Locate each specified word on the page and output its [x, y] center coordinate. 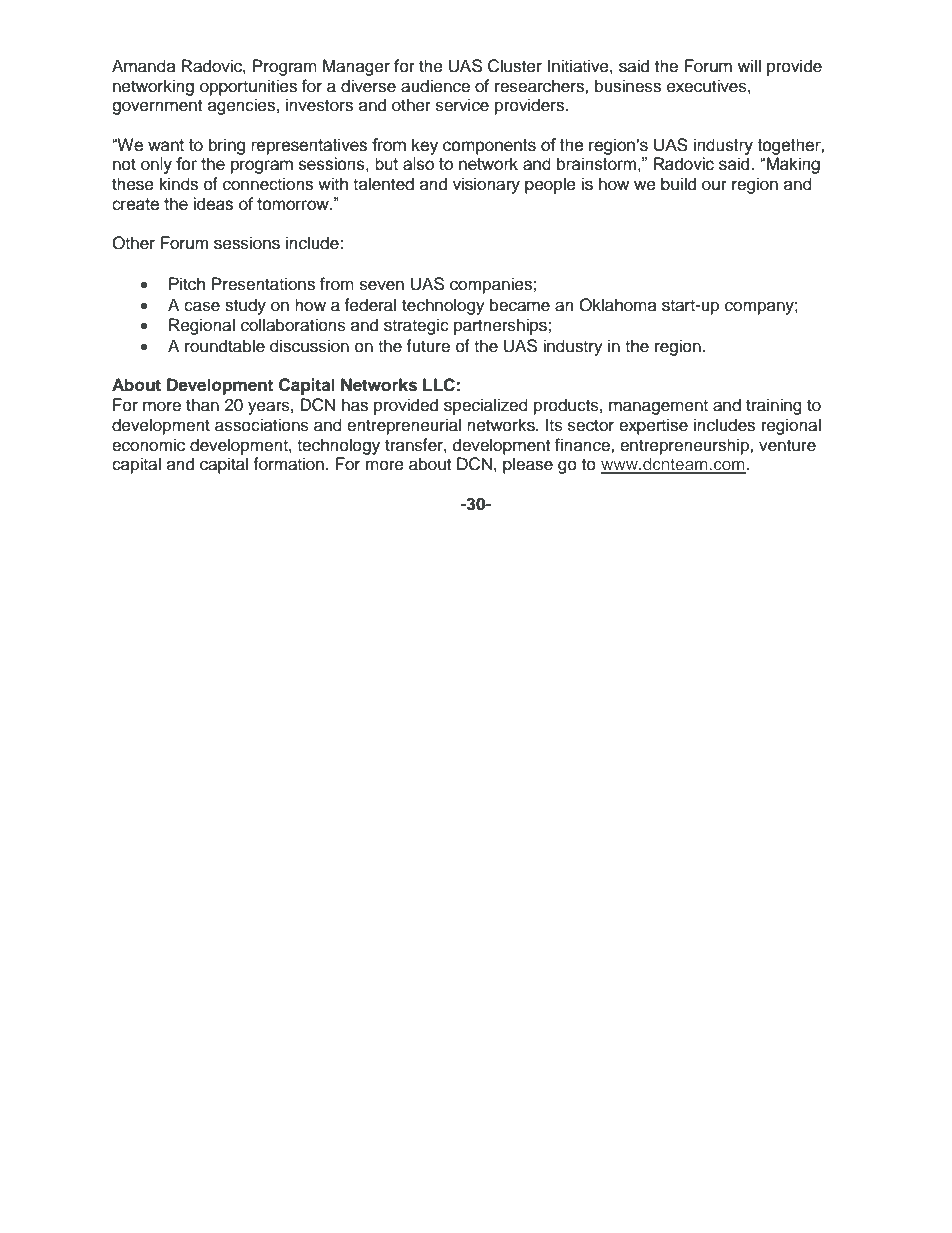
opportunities [248, 87]
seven [382, 285]
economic [148, 445]
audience [435, 86]
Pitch [187, 284]
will [749, 65]
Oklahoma [618, 305]
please [528, 465]
